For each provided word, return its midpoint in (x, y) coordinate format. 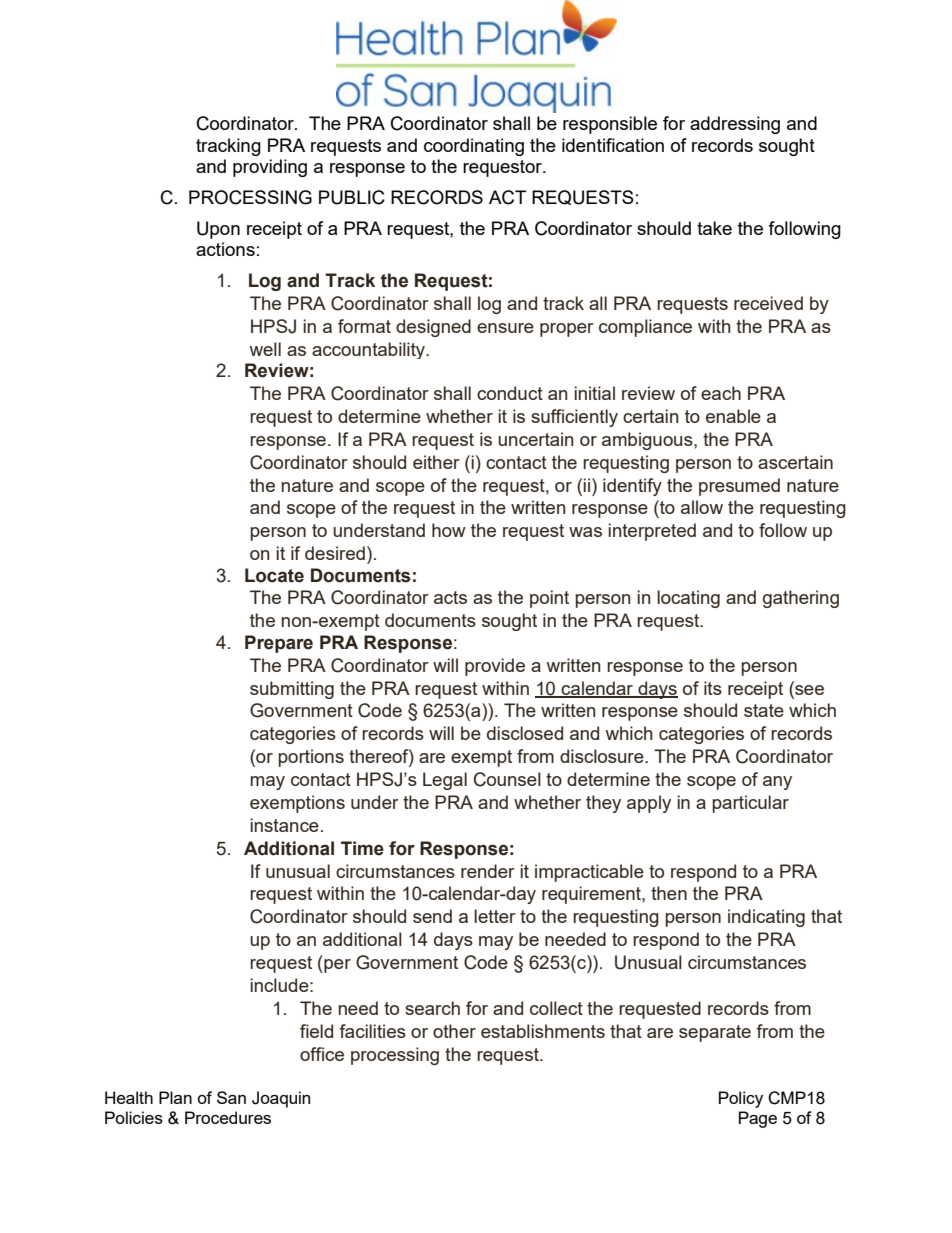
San (231, 1097)
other (454, 1031)
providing (270, 168)
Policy (741, 1099)
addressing (735, 125)
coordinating (474, 147)
